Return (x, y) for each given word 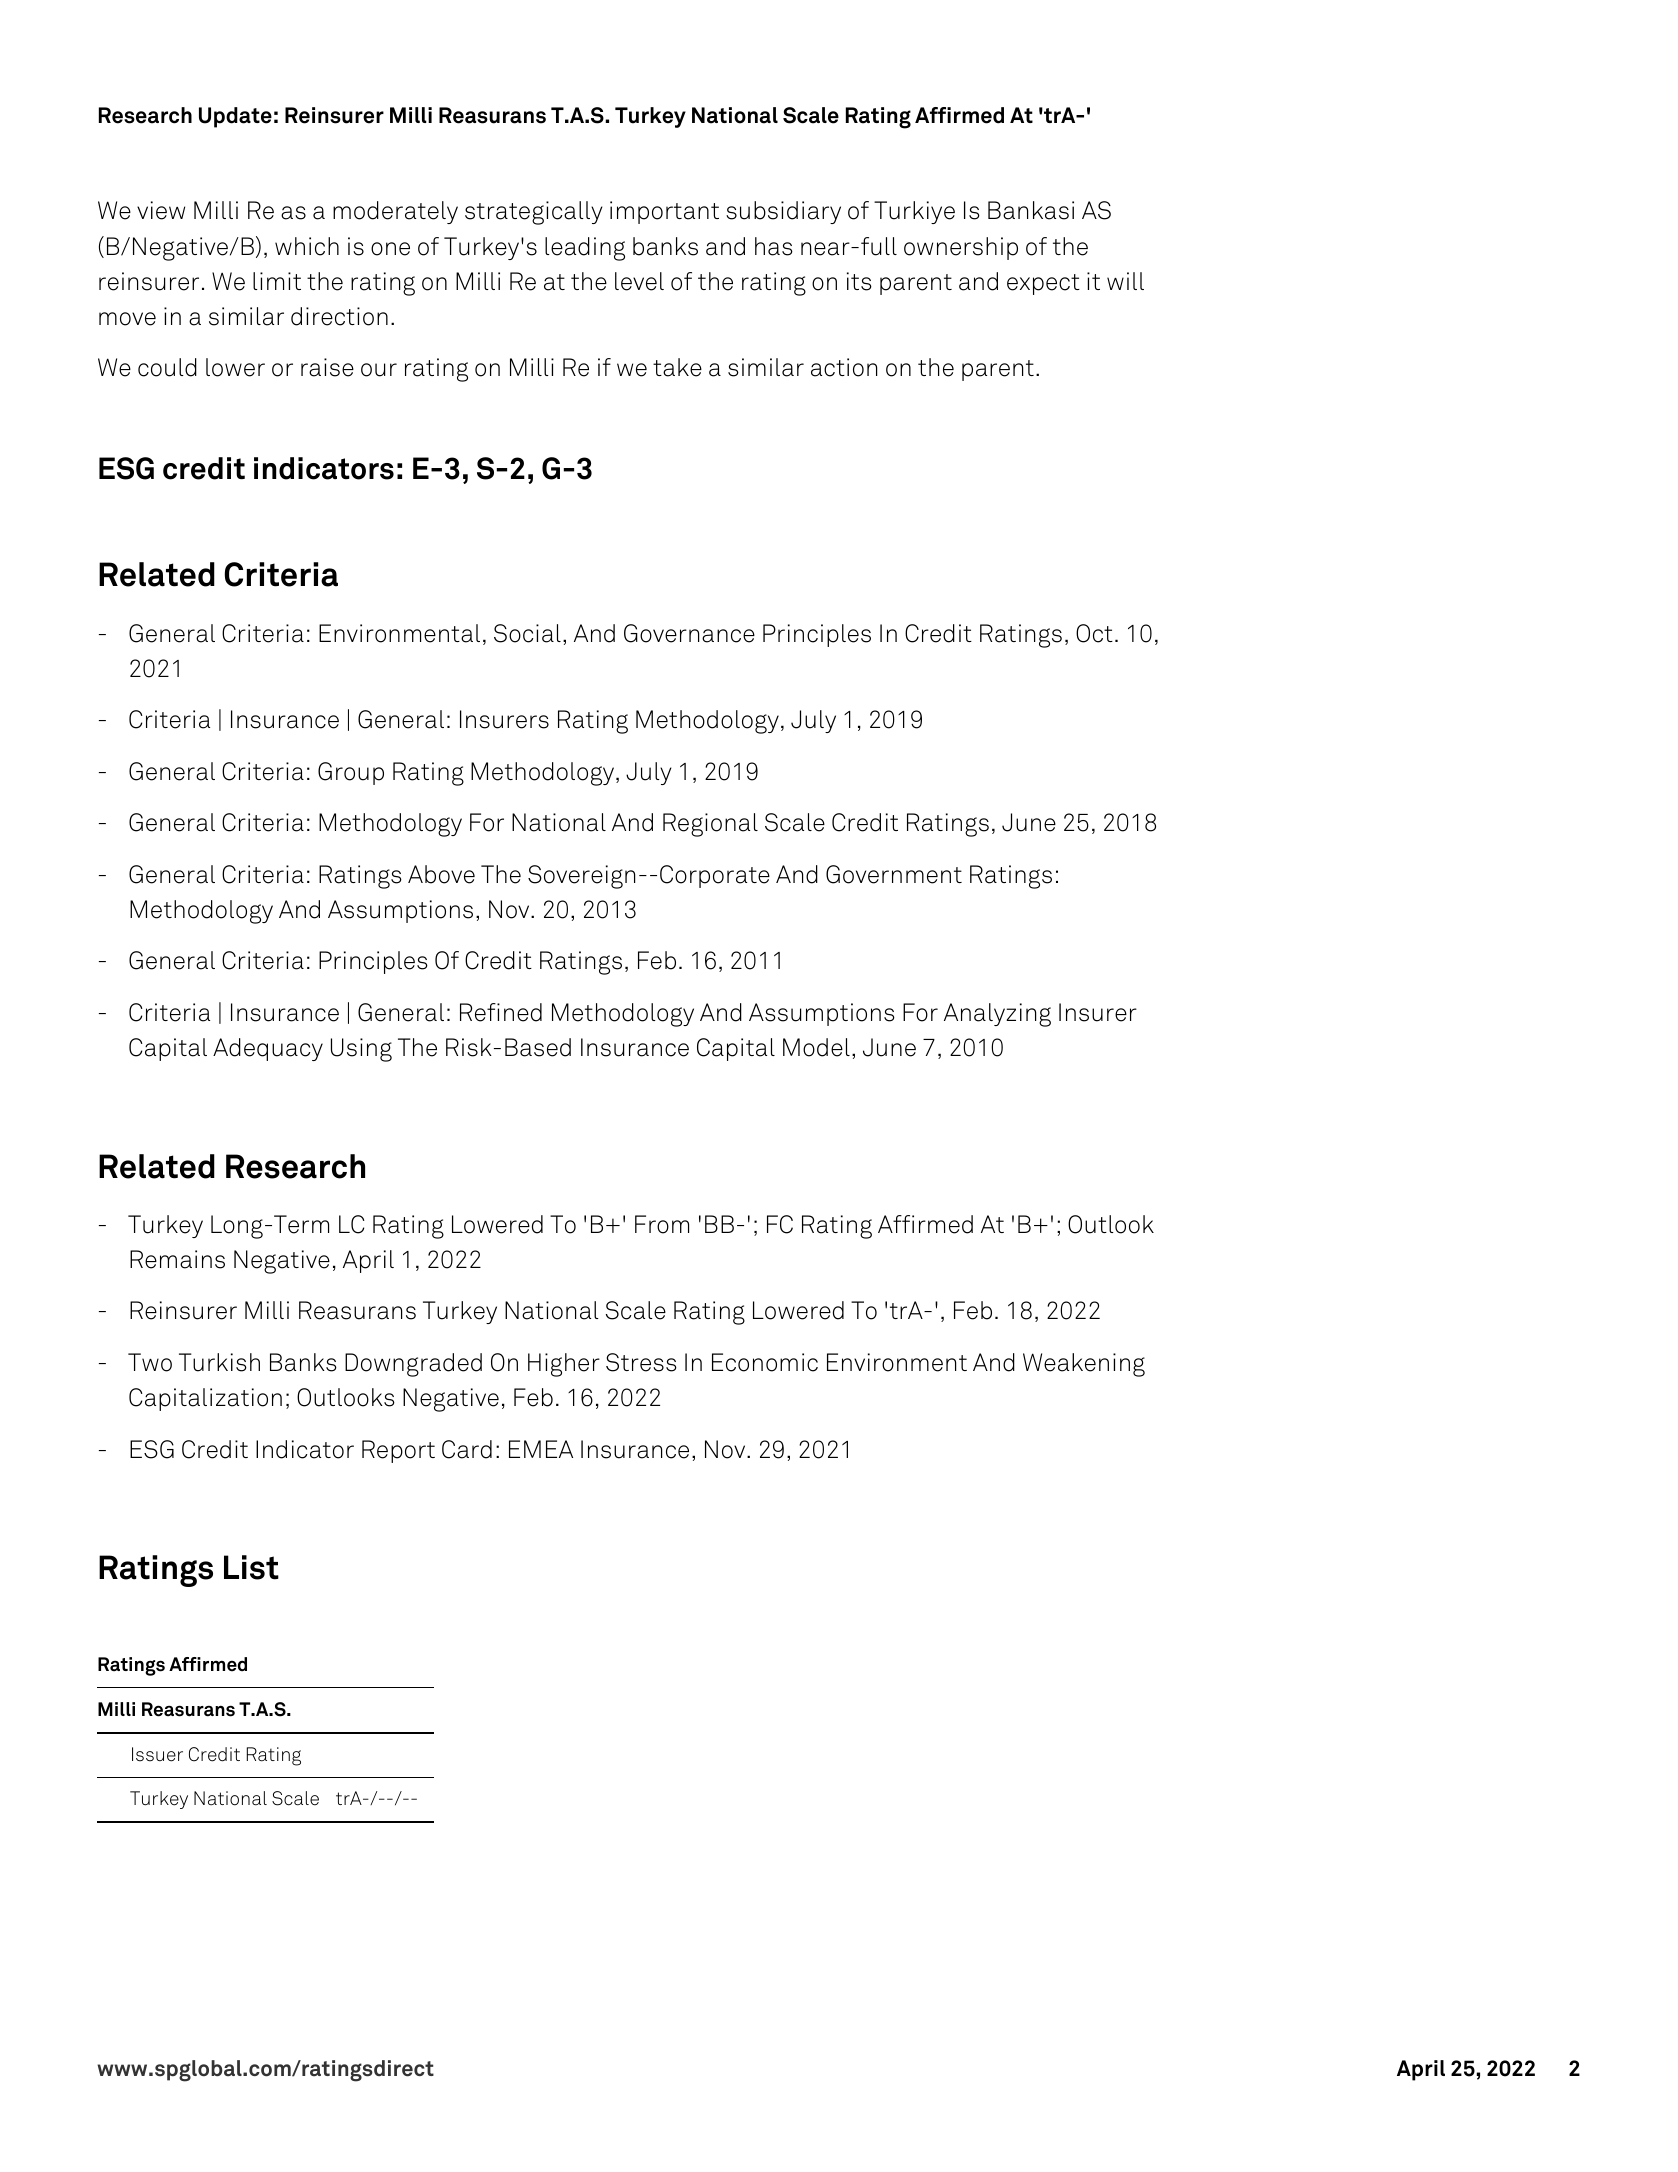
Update (235, 117)
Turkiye (914, 212)
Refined (501, 1012)
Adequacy (268, 1049)
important (664, 212)
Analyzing (997, 1015)
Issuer (157, 1754)
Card (467, 1449)
